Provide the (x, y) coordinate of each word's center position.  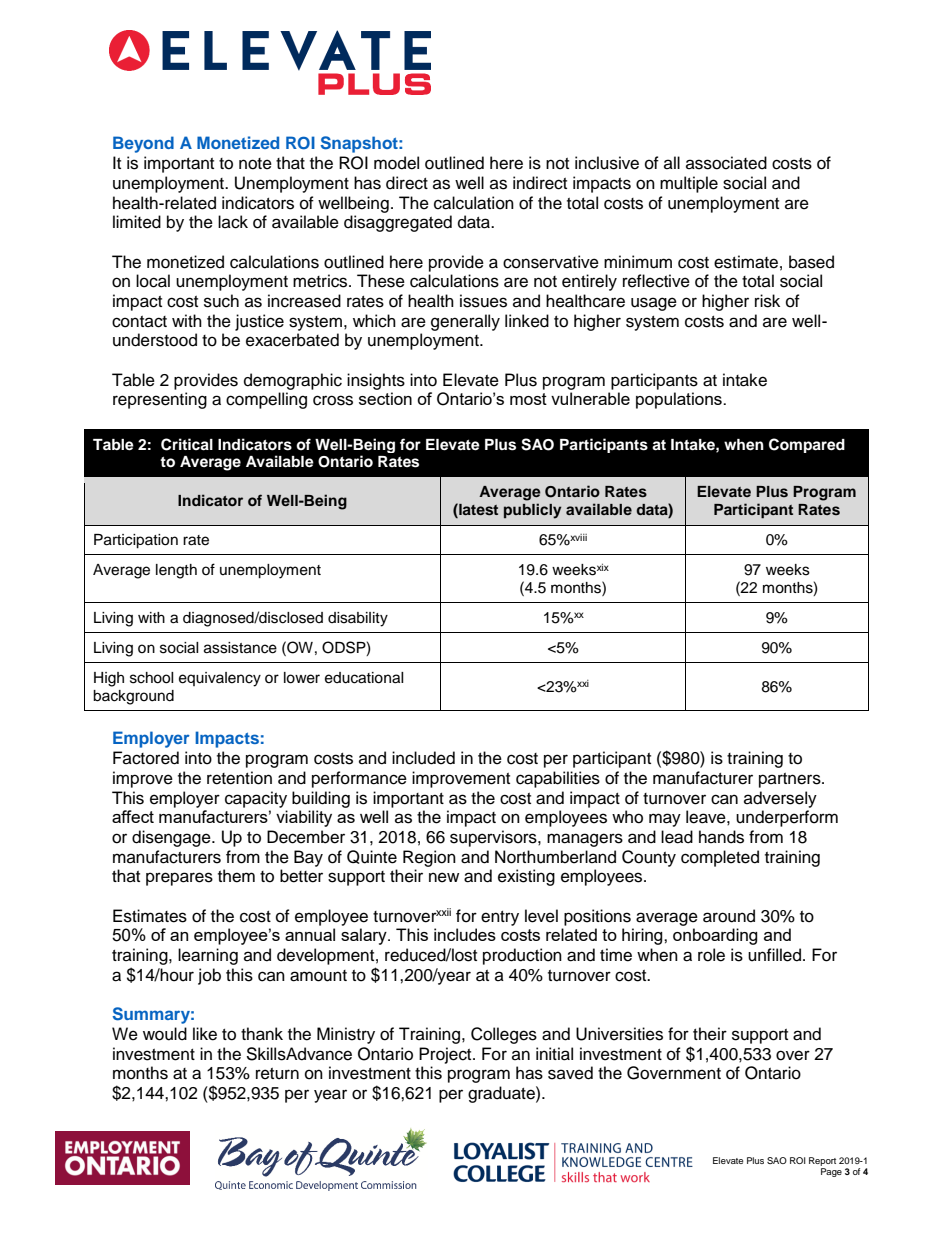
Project (446, 1055)
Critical (187, 444)
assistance (240, 648)
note (255, 164)
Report (822, 1163)
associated (726, 163)
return (277, 1074)
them (236, 876)
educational (364, 678)
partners (791, 780)
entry (500, 918)
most (528, 399)
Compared (807, 445)
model (396, 163)
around (729, 916)
